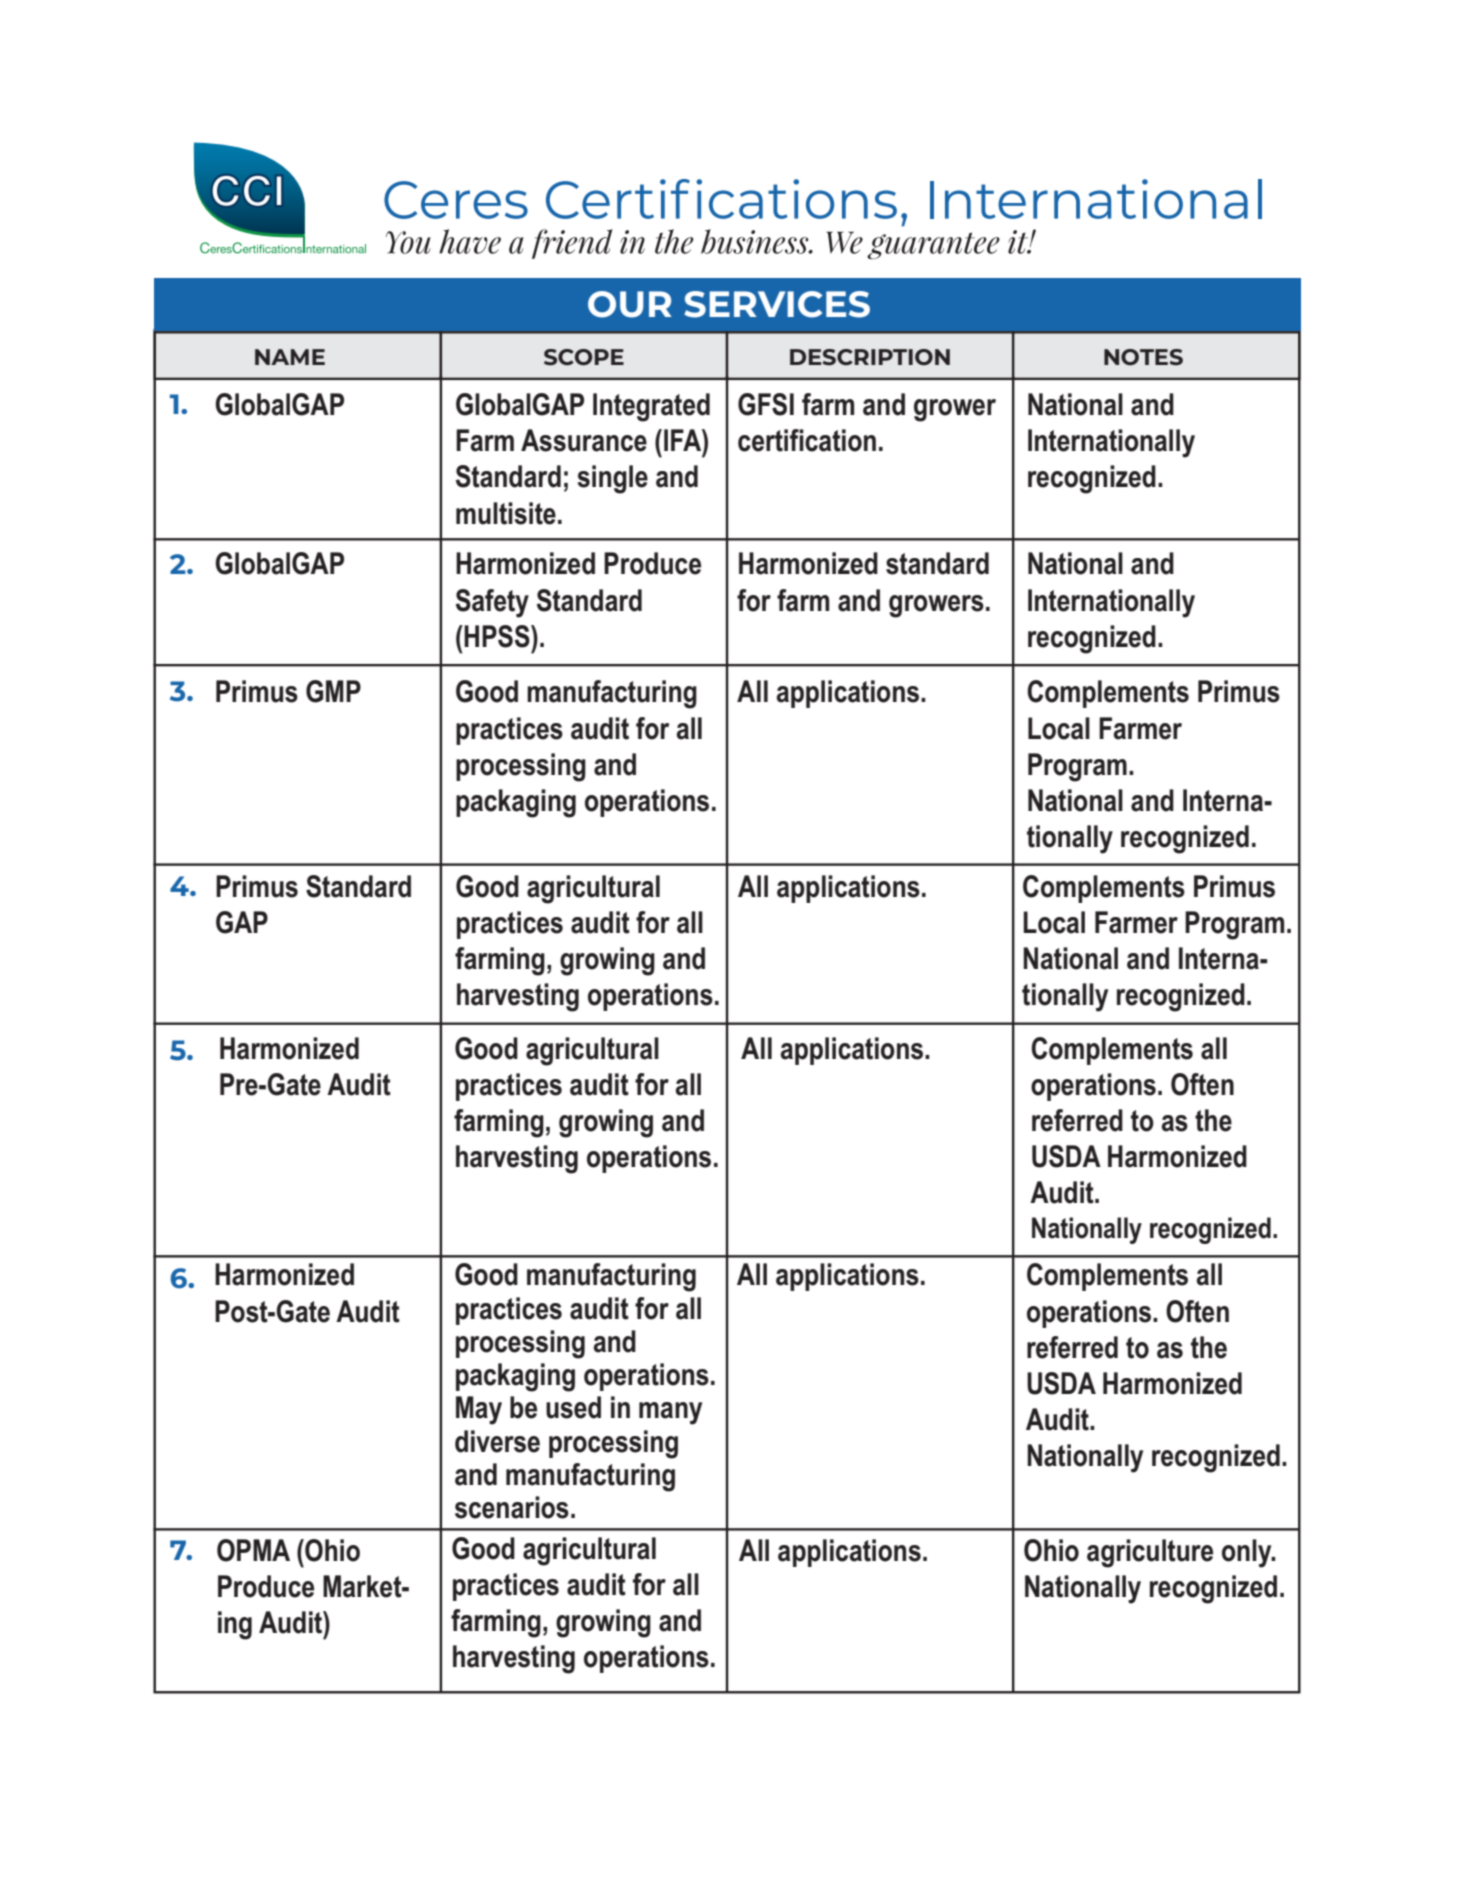 The width and height of the page is (1458, 1887). What do you see at coordinates (512, 1507) in the page?
I see `scenarios` at bounding box center [512, 1507].
